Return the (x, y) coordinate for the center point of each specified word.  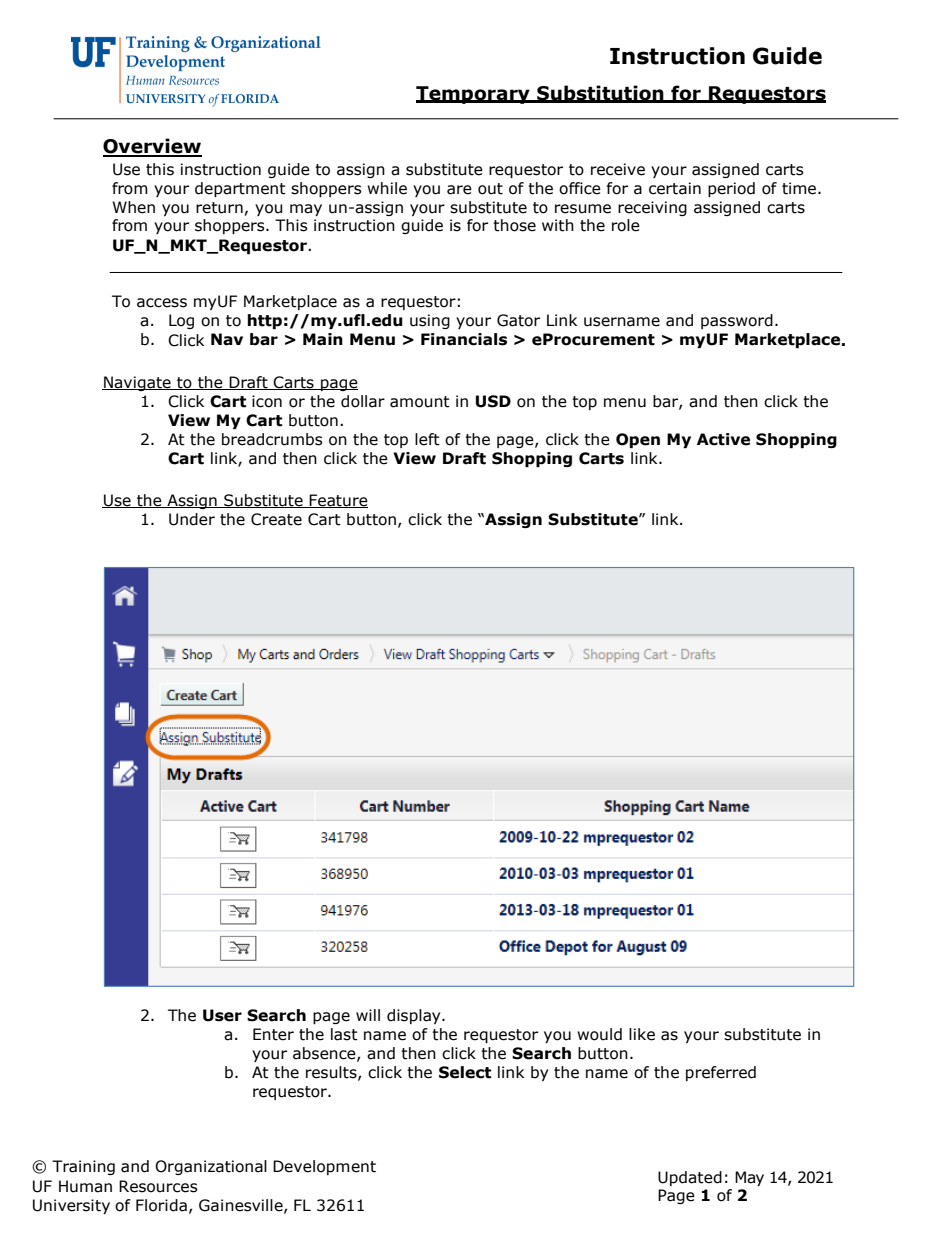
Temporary (474, 95)
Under (192, 519)
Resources (158, 1186)
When (133, 207)
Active (723, 439)
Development (324, 1167)
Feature (338, 501)
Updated (690, 1178)
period (731, 189)
